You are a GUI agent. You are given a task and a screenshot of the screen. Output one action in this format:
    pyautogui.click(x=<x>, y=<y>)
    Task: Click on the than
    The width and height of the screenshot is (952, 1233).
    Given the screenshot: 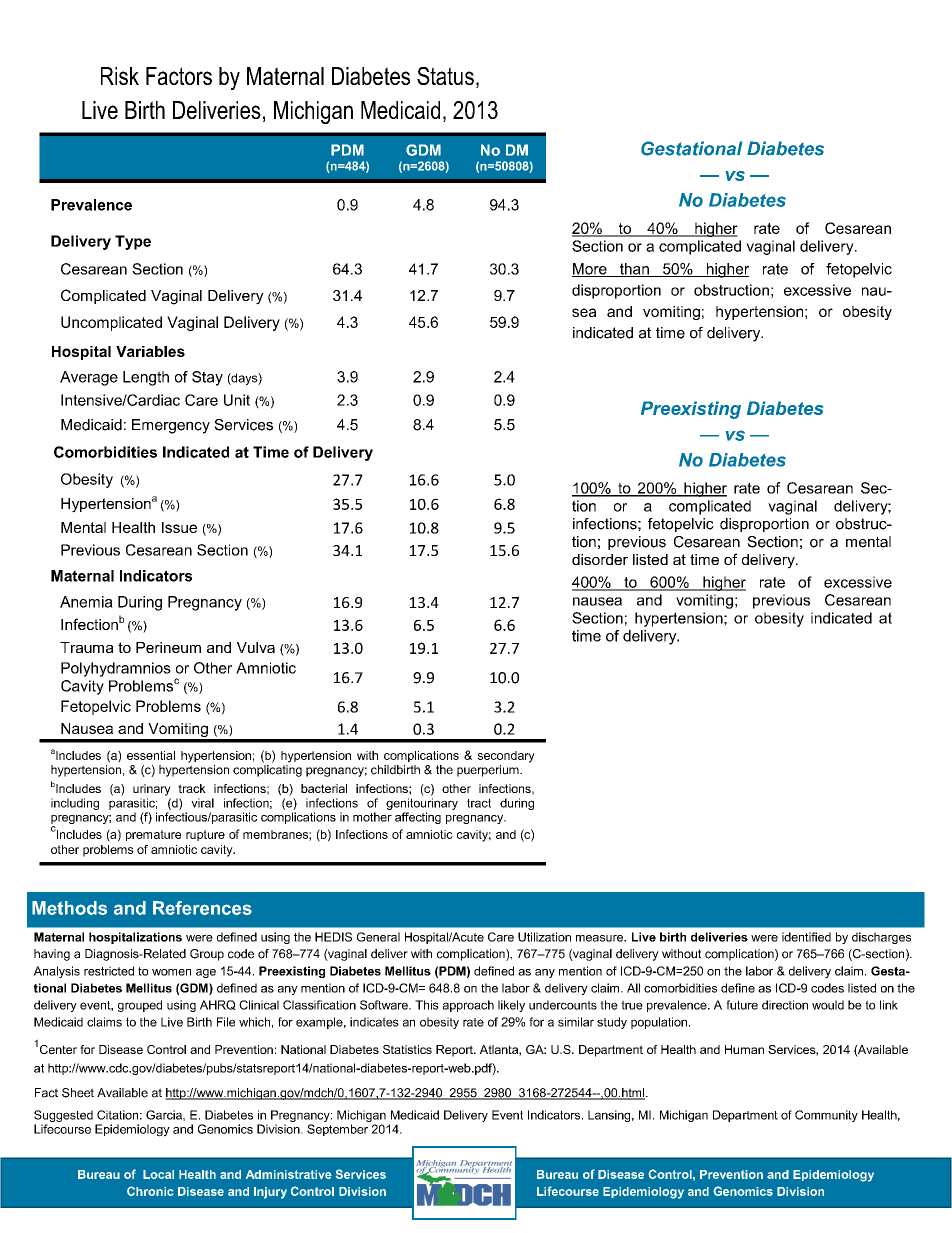 What is the action you would take?
    pyautogui.click(x=634, y=270)
